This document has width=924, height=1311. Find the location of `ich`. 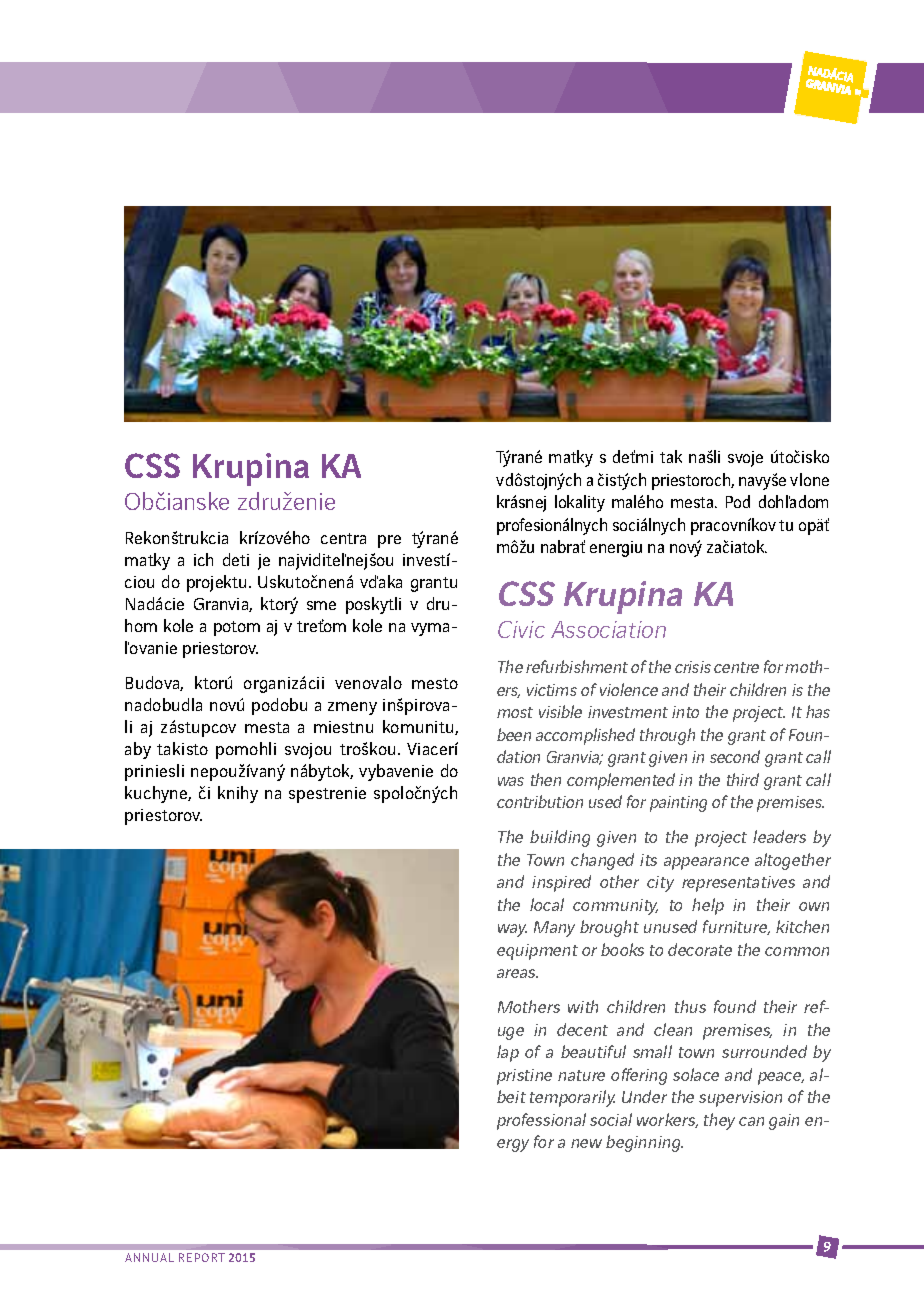

ich is located at coordinates (203, 559).
